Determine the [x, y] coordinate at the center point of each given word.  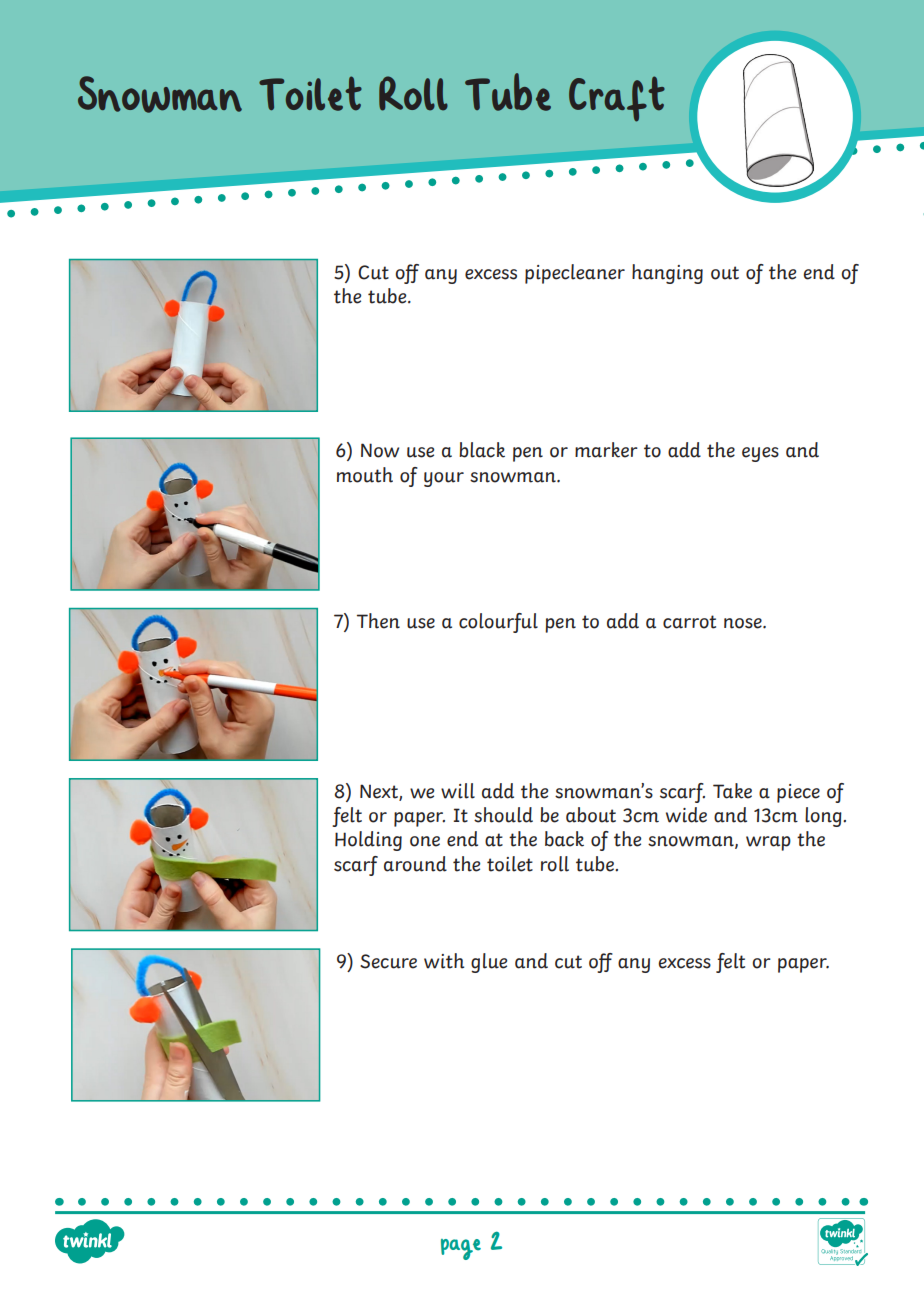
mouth [365, 475]
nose [744, 623]
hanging [667, 274]
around [415, 864]
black [482, 450]
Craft [617, 99]
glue [489, 963]
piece [798, 793]
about [591, 815]
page [461, 1249]
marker [606, 450]
